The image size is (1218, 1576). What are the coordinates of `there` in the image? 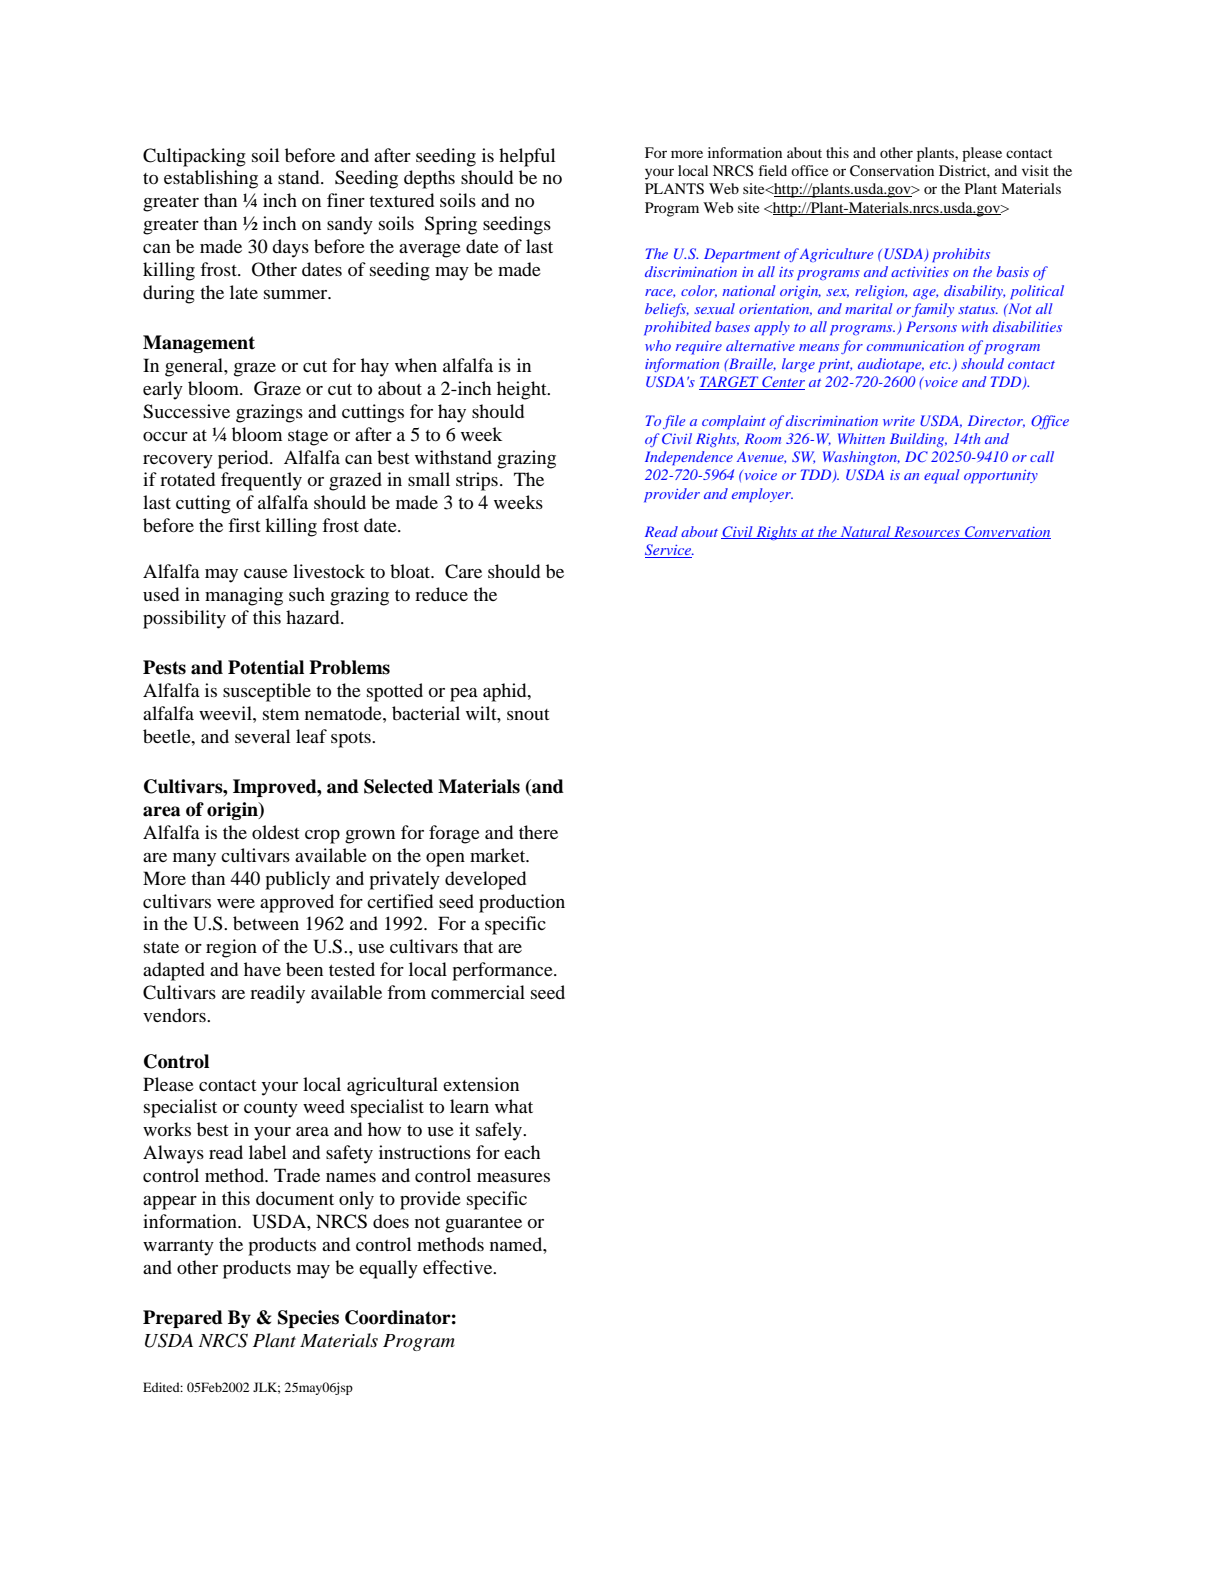 It's located at (538, 832).
